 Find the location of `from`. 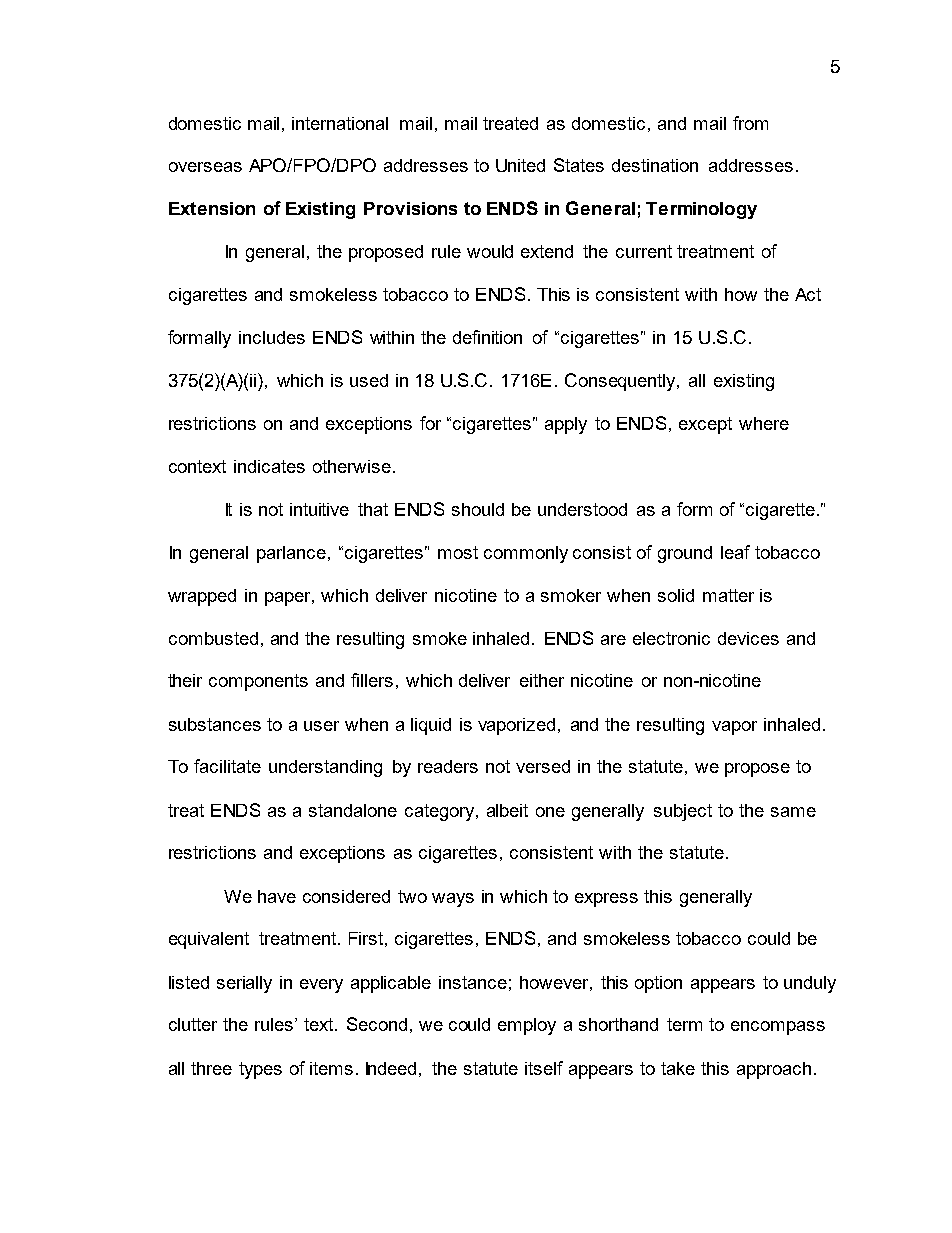

from is located at coordinates (750, 123).
